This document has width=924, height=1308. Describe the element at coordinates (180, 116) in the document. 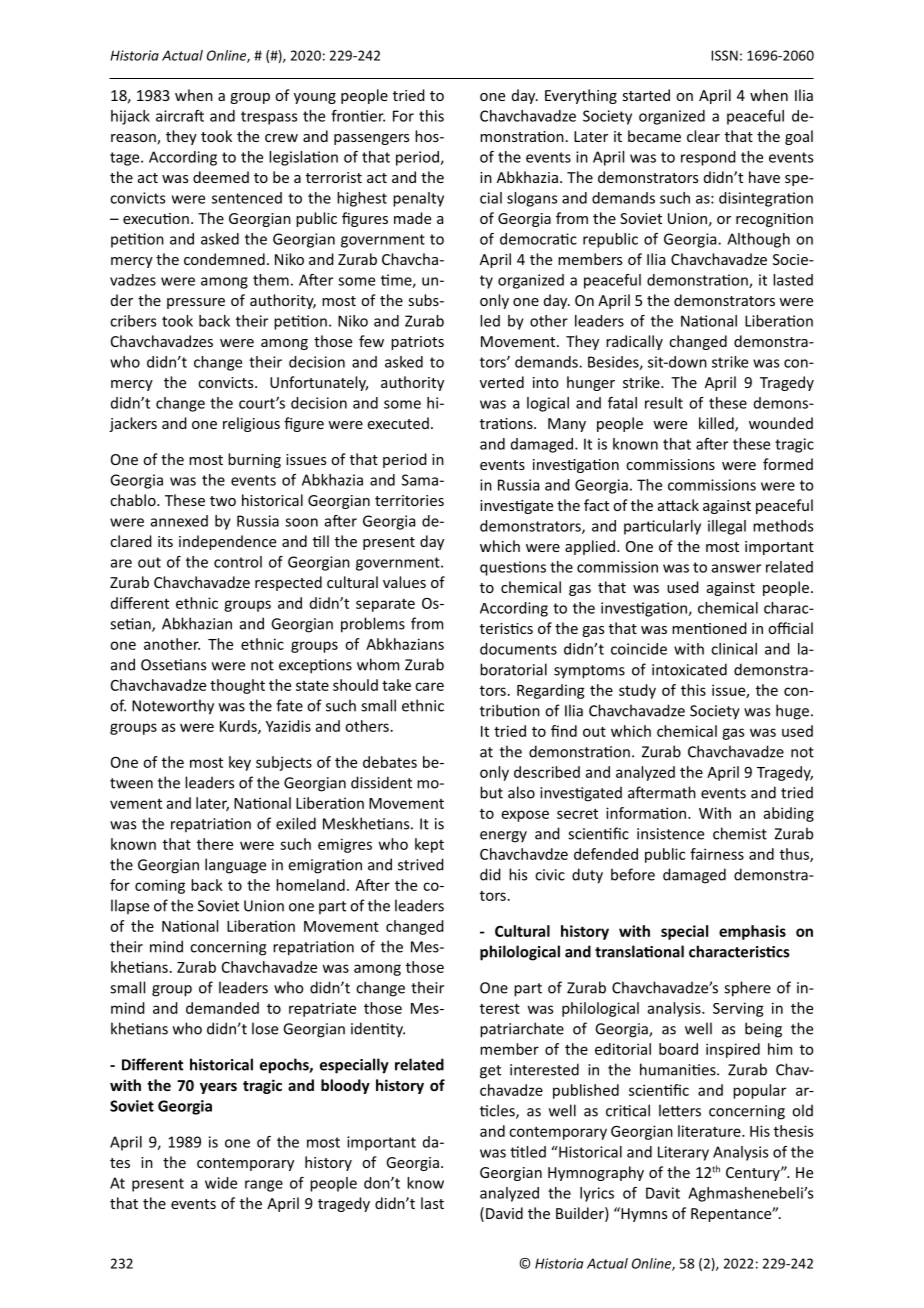

I see `aircraft` at that location.
